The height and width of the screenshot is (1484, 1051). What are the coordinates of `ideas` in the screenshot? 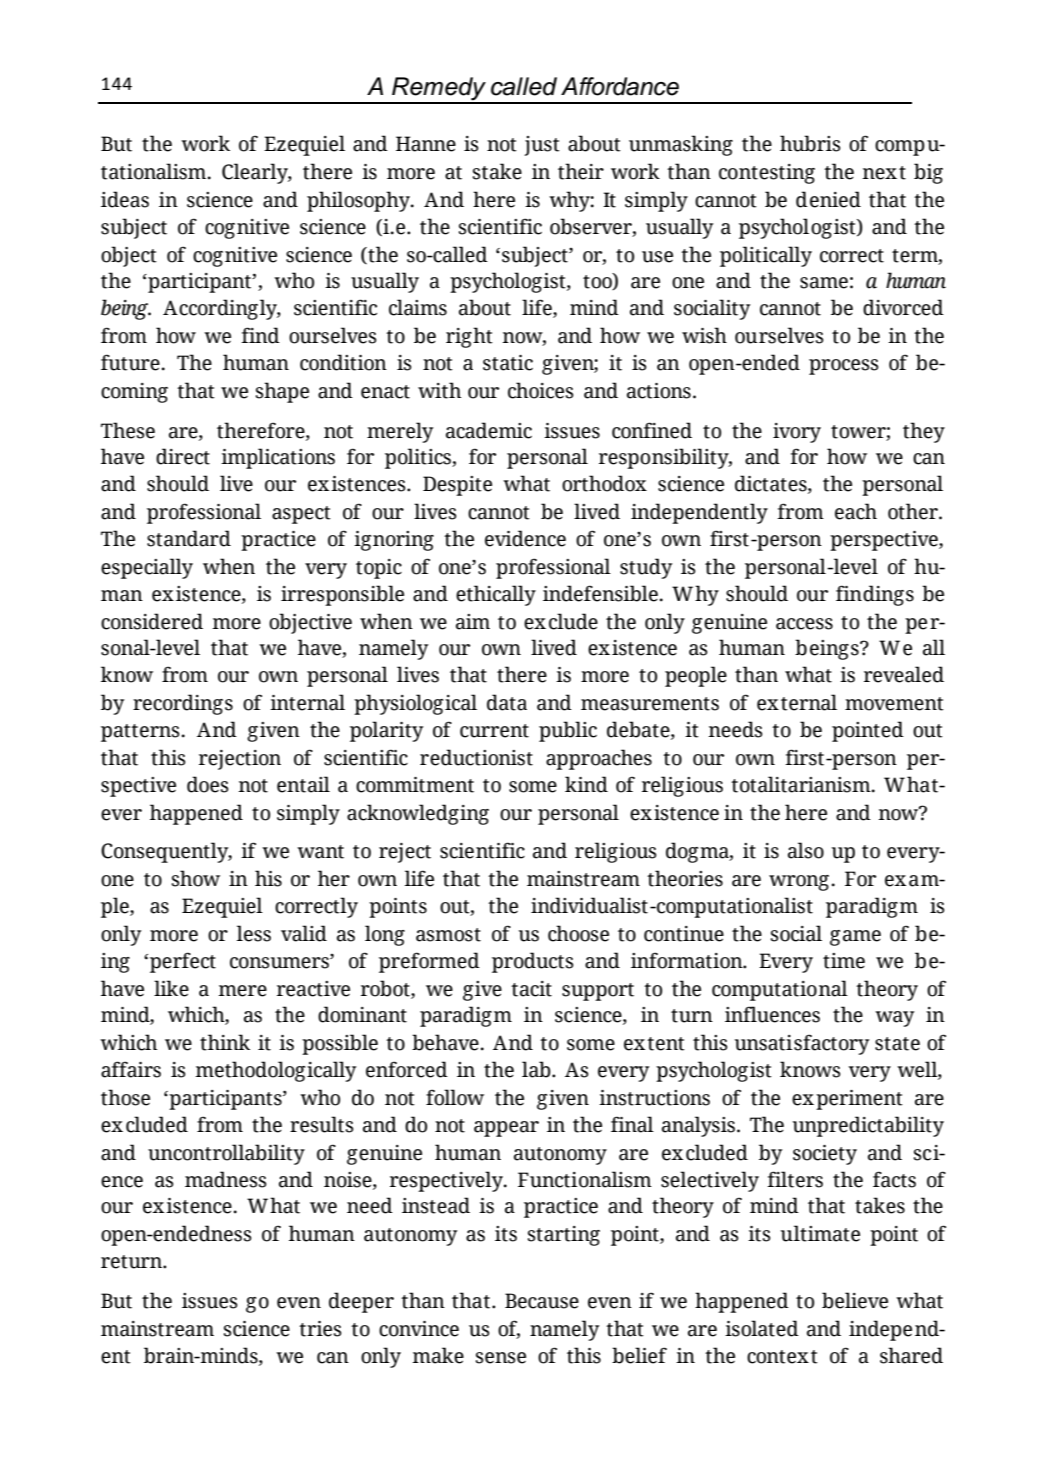 It's located at (125, 199).
